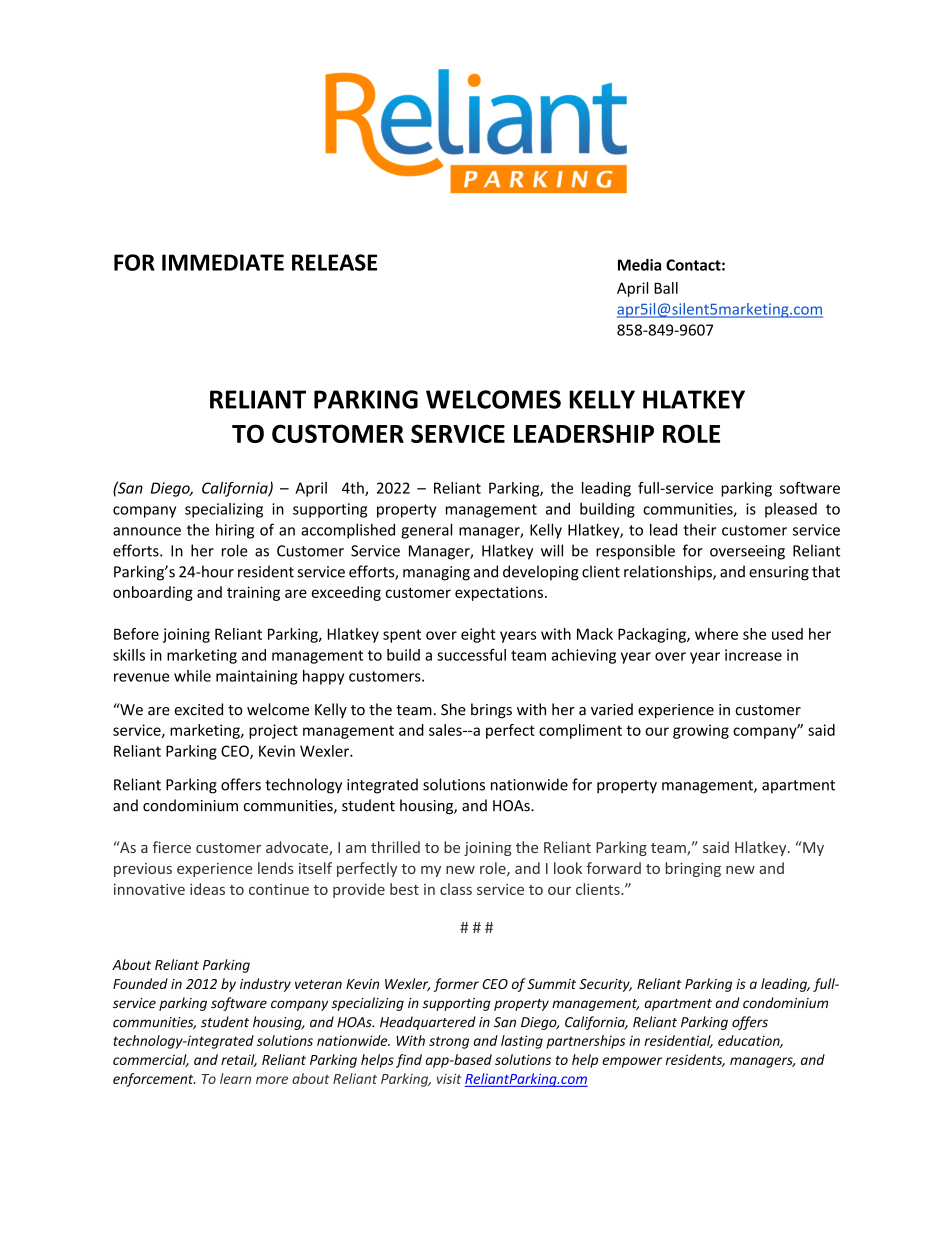 The image size is (952, 1233). Describe the element at coordinates (426, 531) in the image. I see `general` at that location.
